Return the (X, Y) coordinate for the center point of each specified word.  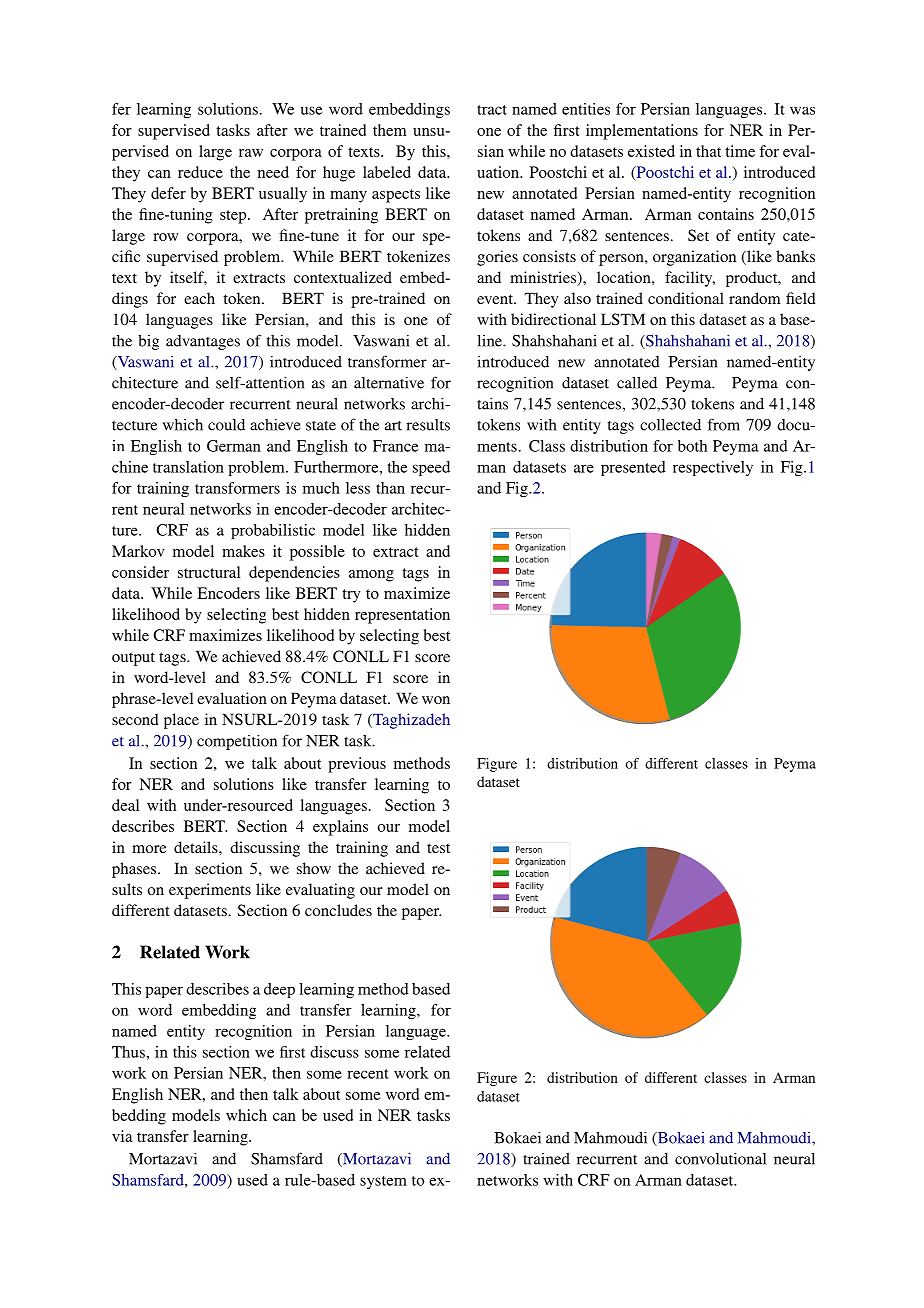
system (383, 1182)
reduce (200, 172)
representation (402, 616)
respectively (713, 468)
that (708, 151)
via (122, 1136)
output (133, 659)
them (389, 130)
